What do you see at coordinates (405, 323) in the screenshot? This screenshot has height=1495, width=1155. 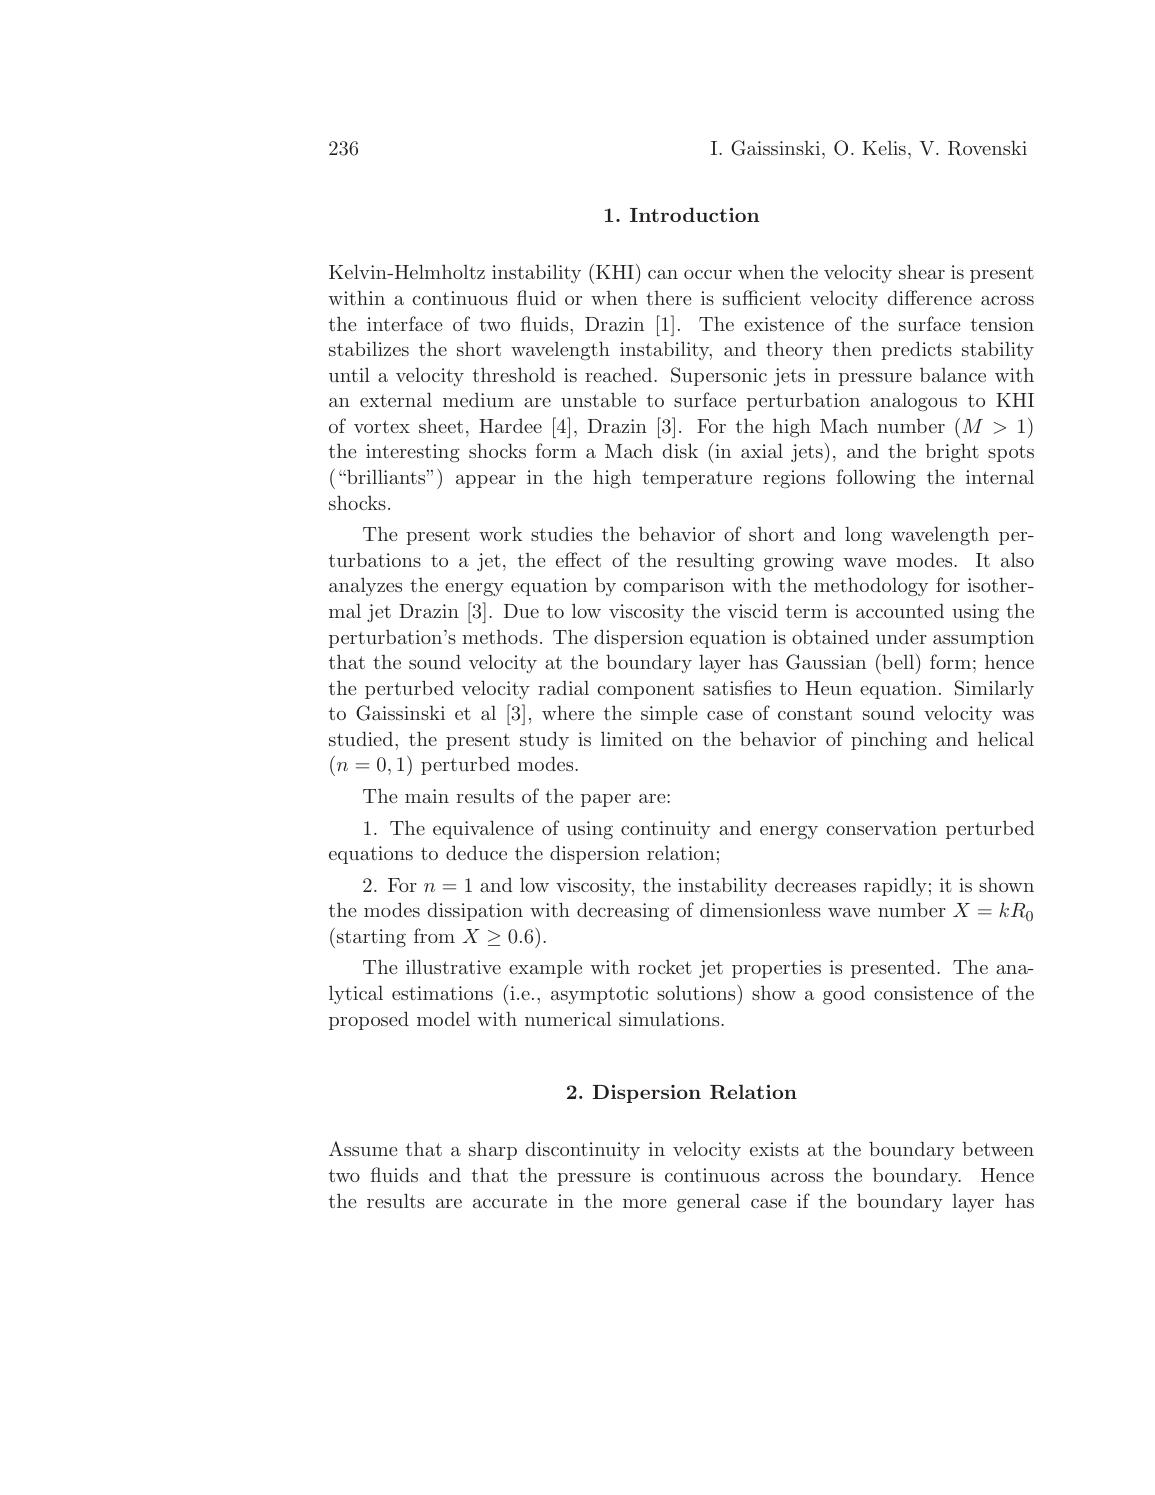 I see `interface` at bounding box center [405, 323].
